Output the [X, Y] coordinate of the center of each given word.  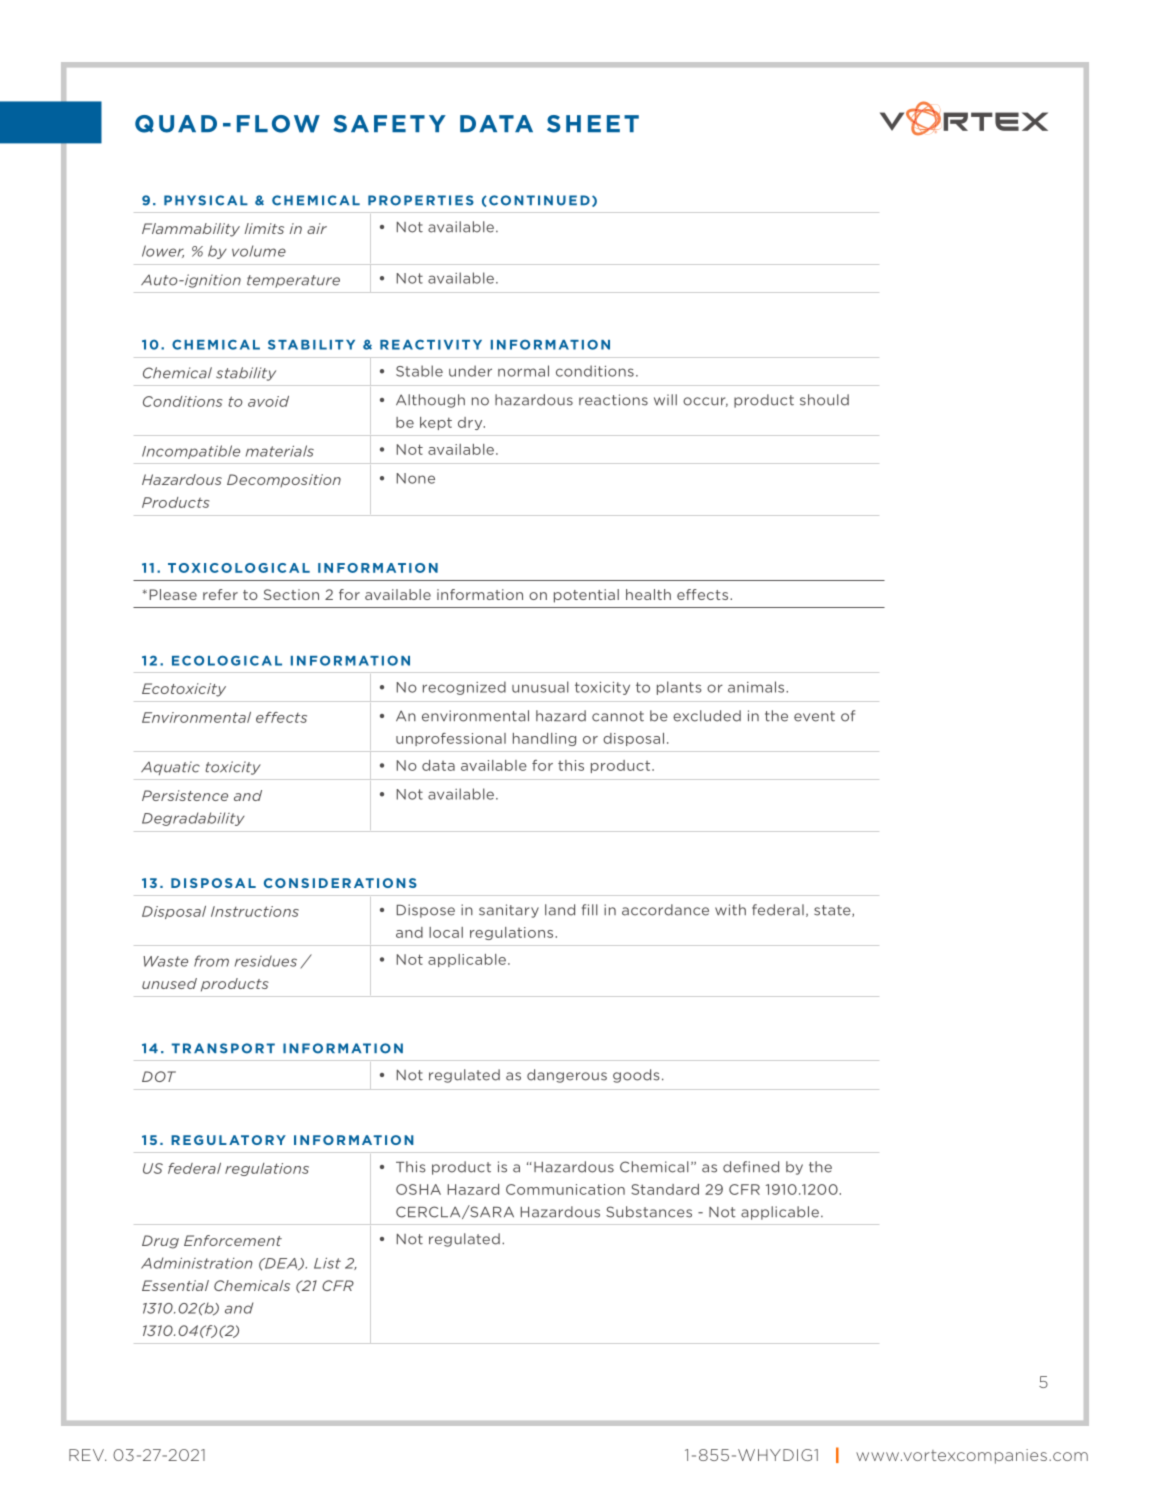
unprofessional [451, 739]
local [446, 932]
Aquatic [170, 768]
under [470, 371]
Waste [165, 961]
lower [163, 251]
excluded [707, 716]
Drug [160, 1242]
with [730, 910]
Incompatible [191, 452]
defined [751, 1167]
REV [87, 1455]
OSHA [418, 1189]
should [824, 400]
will [665, 399]
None [416, 478]
